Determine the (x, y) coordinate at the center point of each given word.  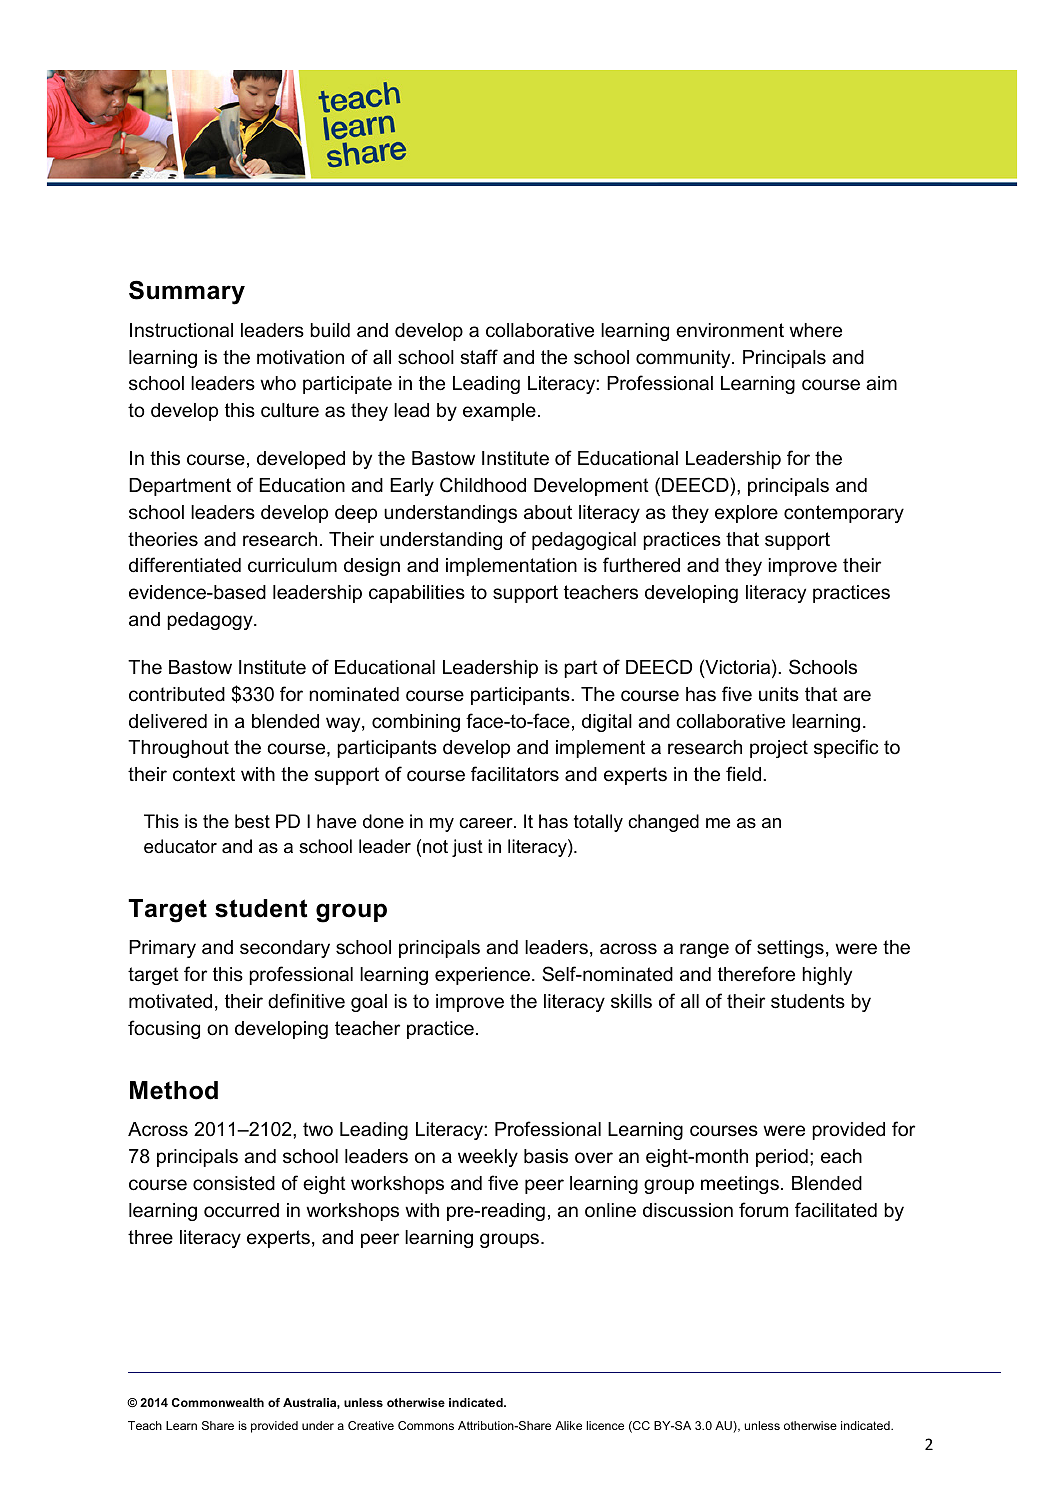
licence (605, 1425)
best (252, 821)
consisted (234, 1183)
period (782, 1158)
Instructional (181, 330)
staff (479, 357)
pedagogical (584, 541)
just (467, 848)
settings (790, 949)
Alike (568, 1425)
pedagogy (211, 621)
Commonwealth (218, 1402)
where (815, 330)
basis (546, 1156)
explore (746, 514)
